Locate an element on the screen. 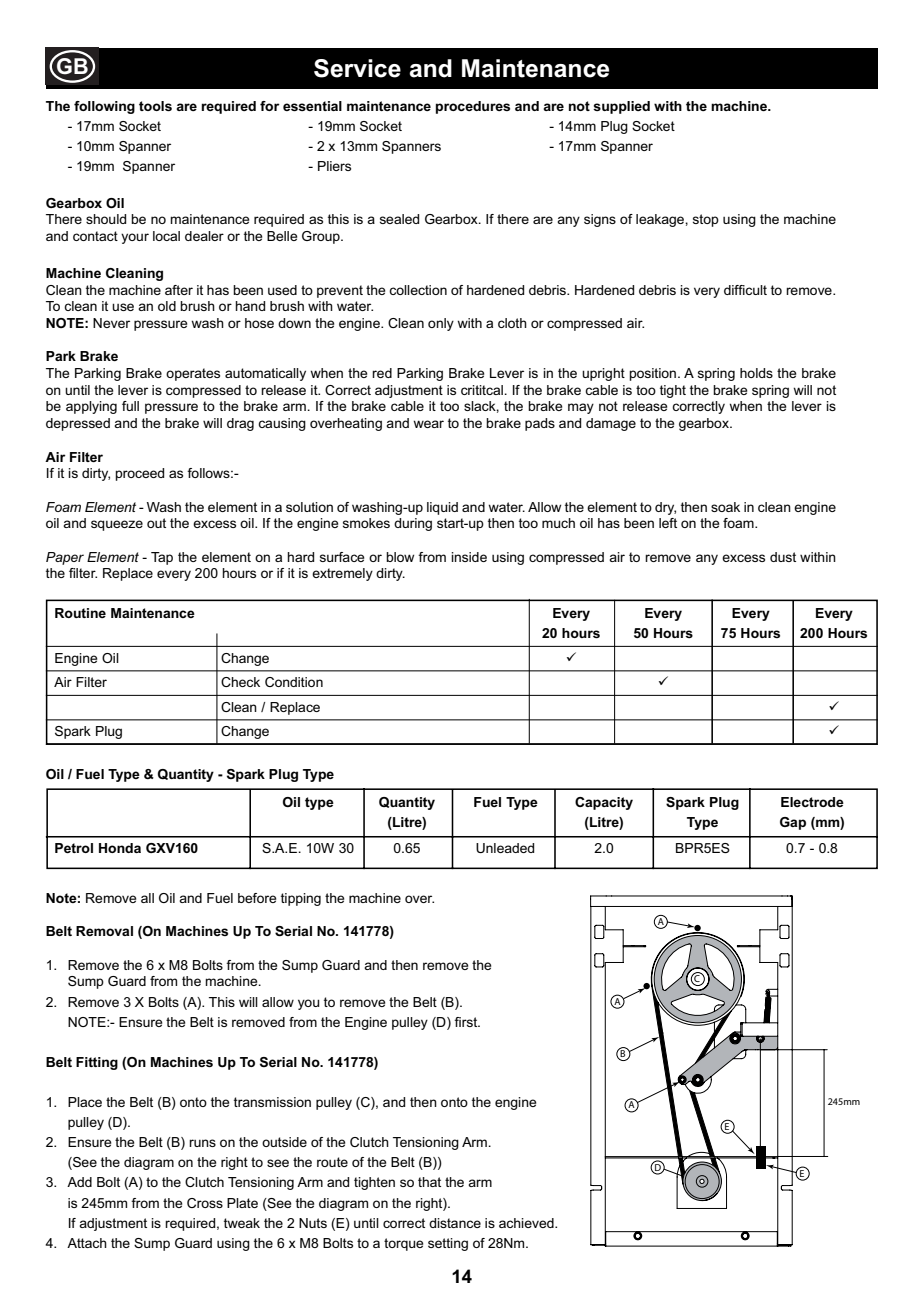  procedures is located at coordinates (473, 107).
